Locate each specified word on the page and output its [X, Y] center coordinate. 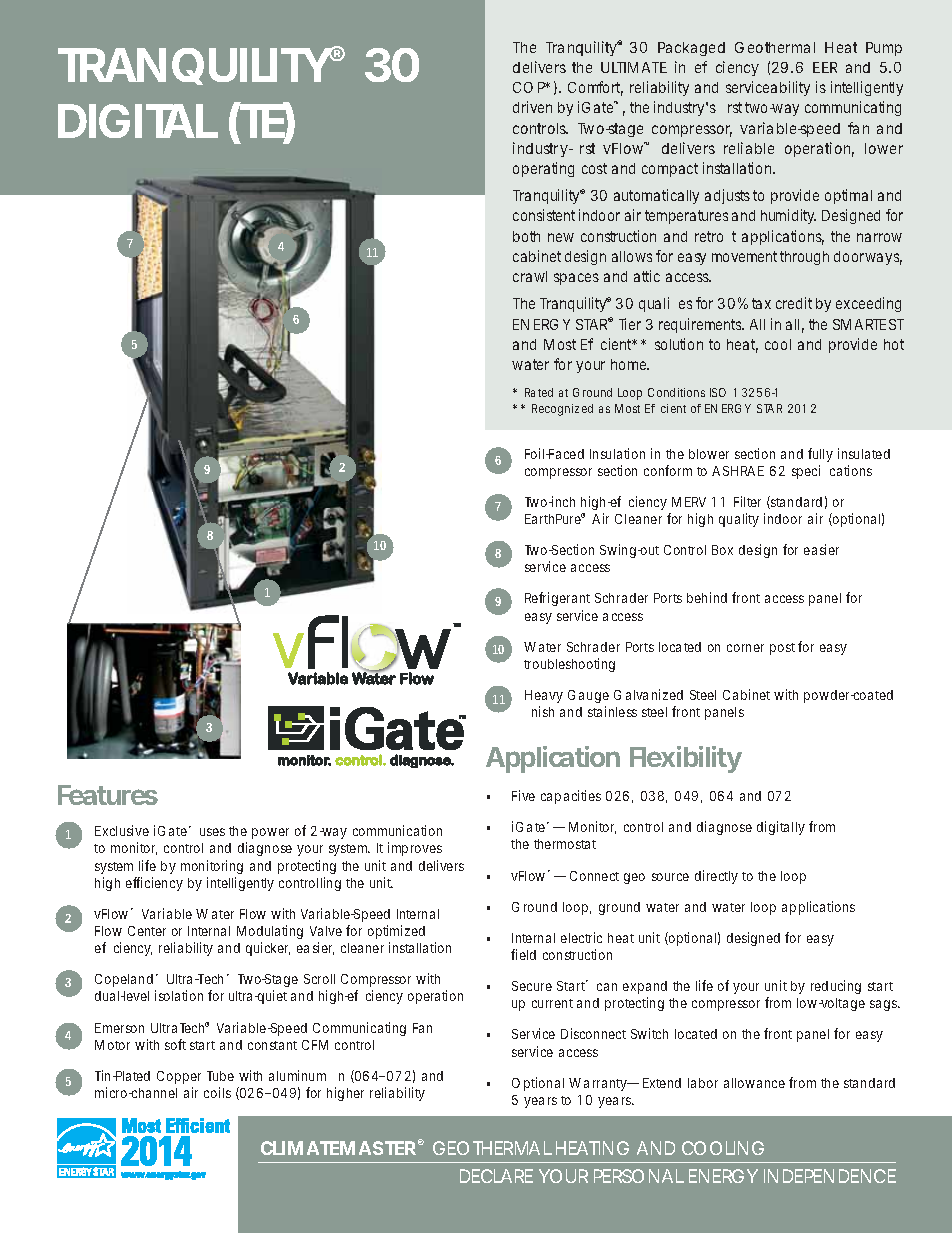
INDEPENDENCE [830, 1176]
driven [532, 107]
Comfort [595, 88]
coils [217, 1092]
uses [212, 832]
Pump [884, 49]
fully [820, 455]
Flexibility [686, 759]
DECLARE [496, 1176]
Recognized [562, 410]
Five [523, 795]
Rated [539, 392]
